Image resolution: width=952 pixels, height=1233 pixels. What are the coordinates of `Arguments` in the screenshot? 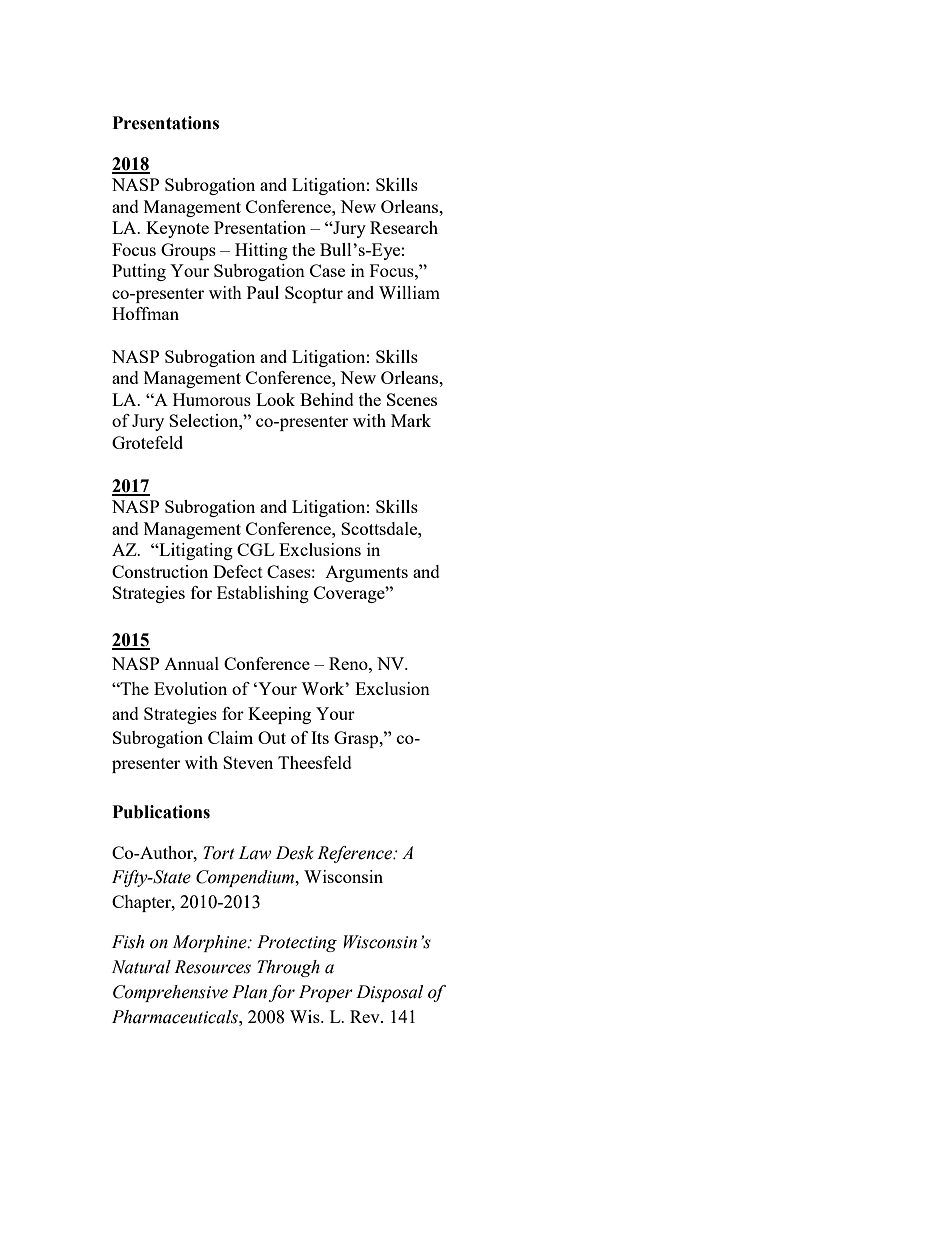 It's located at (366, 574).
